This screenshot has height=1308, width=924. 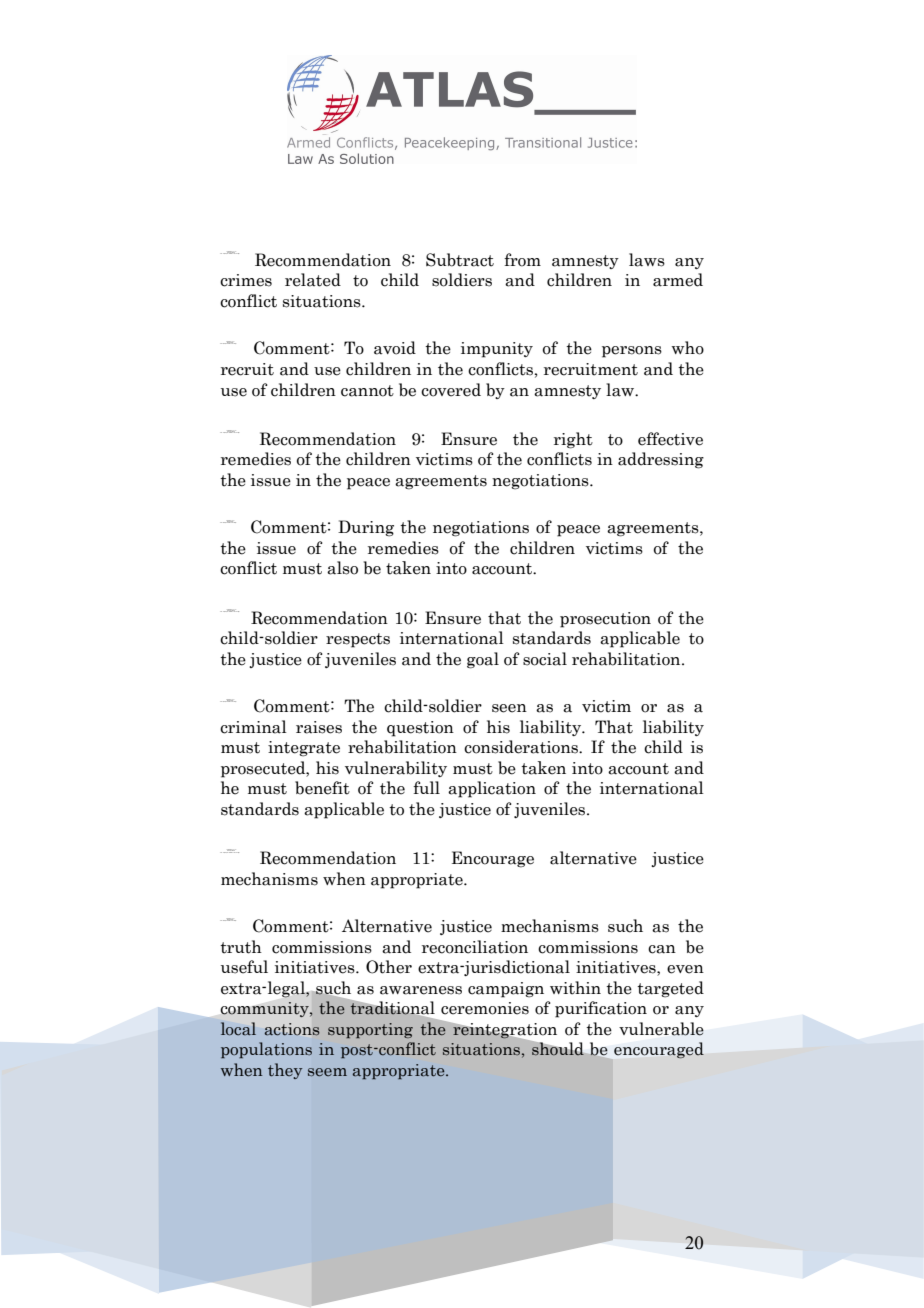 What do you see at coordinates (605, 620) in the screenshot?
I see `prosecution` at bounding box center [605, 620].
